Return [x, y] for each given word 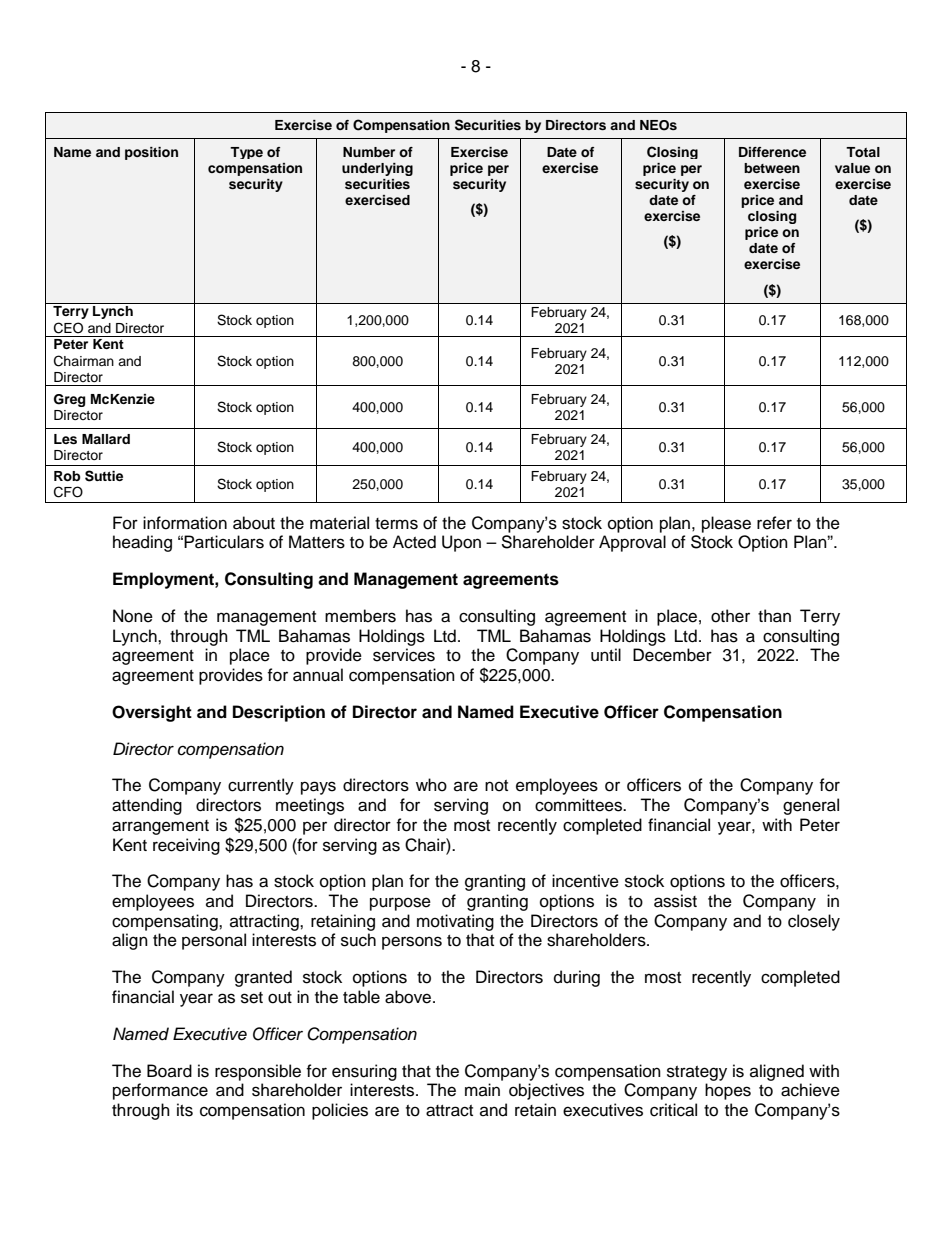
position [151, 153]
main [482, 1089]
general [811, 806]
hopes [728, 1091]
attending [147, 806]
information [185, 523]
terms [396, 524]
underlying [377, 169]
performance [160, 1091]
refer [774, 523]
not [496, 786]
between [772, 168]
